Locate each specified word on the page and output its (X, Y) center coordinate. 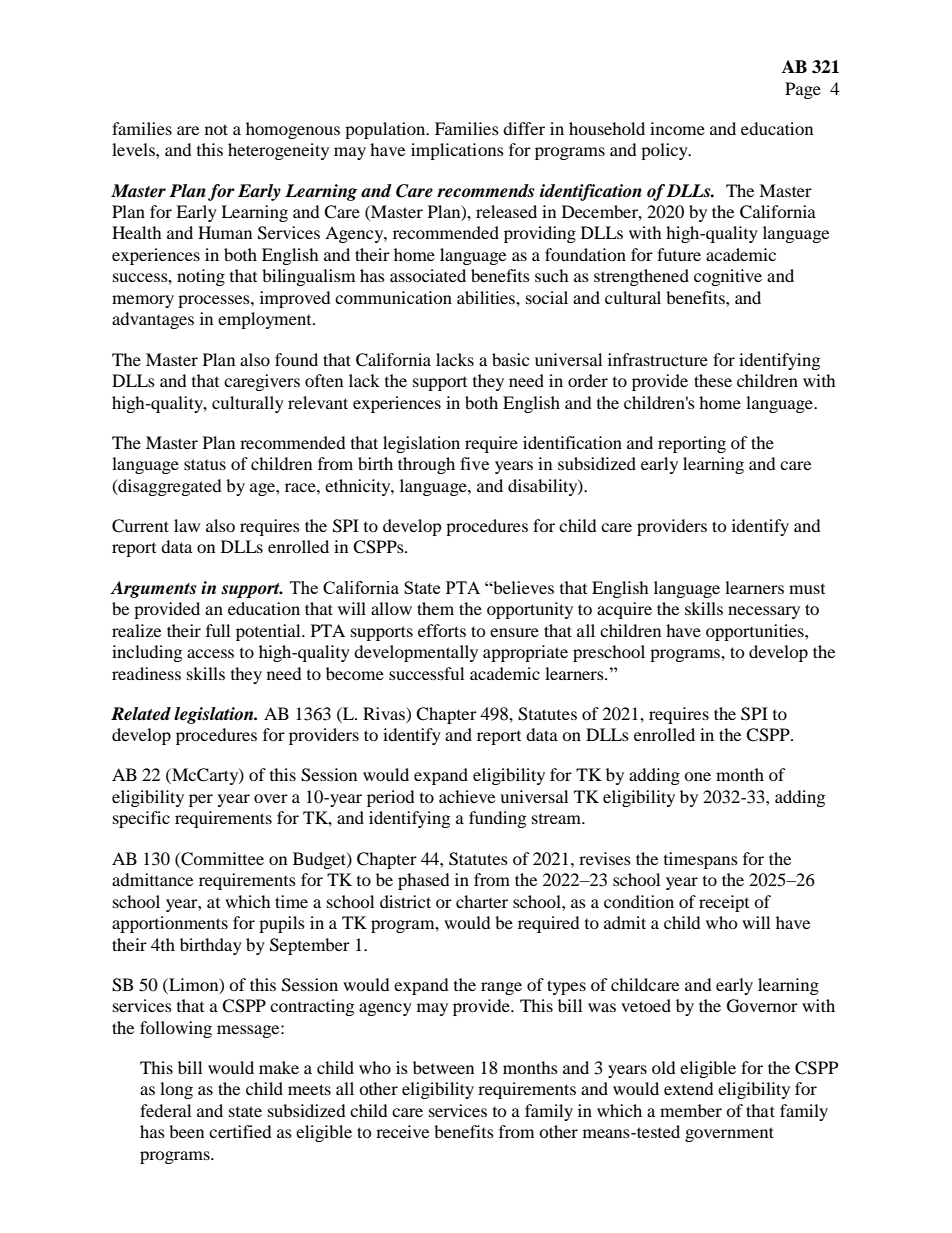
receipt (724, 903)
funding (497, 819)
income (677, 128)
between (443, 1067)
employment (266, 320)
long (176, 1090)
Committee (221, 859)
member (691, 1110)
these (713, 380)
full (218, 630)
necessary (764, 612)
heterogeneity (278, 151)
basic (510, 359)
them (435, 608)
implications (457, 151)
